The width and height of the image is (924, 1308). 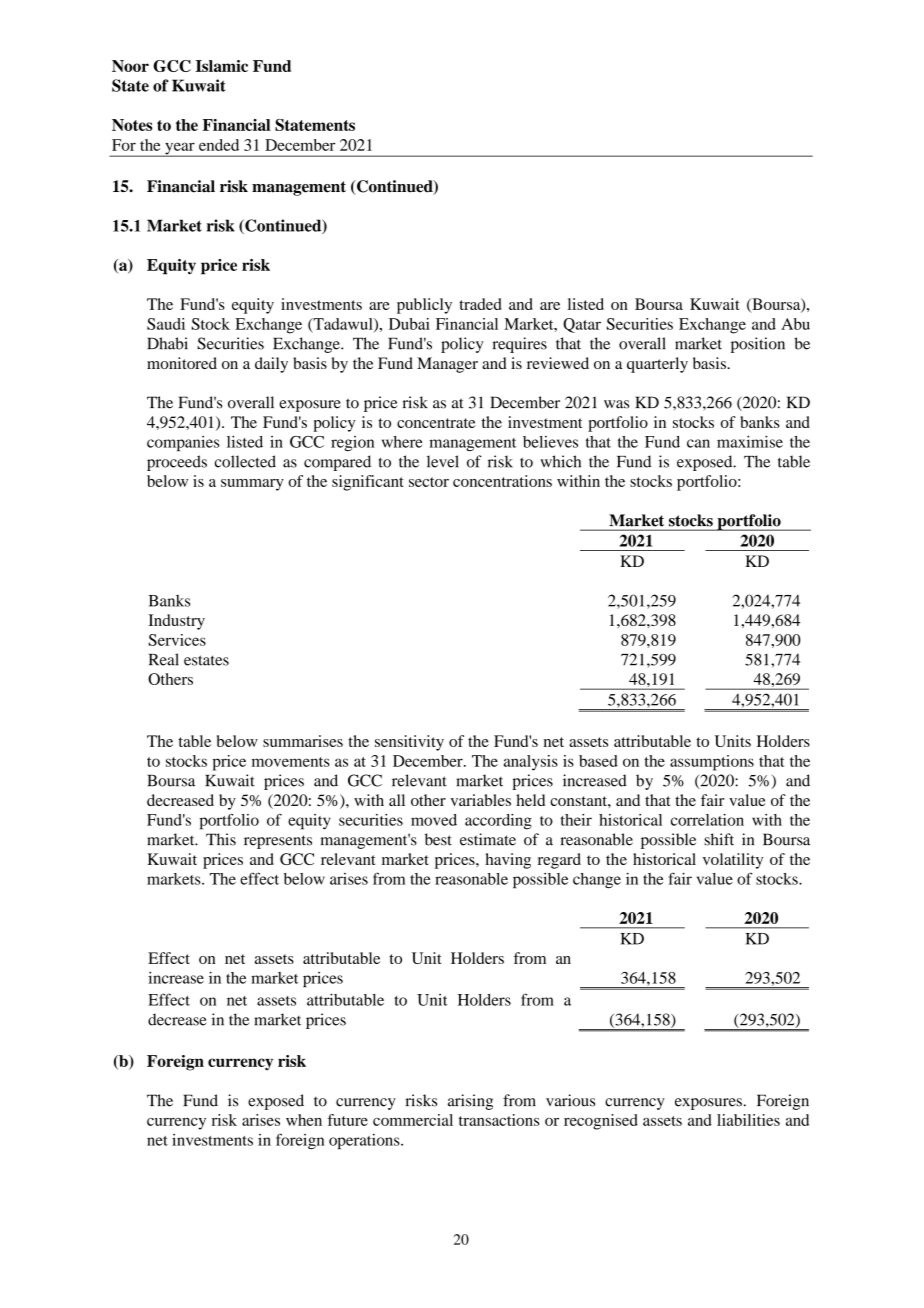 What do you see at coordinates (176, 622) in the image?
I see `Industry` at bounding box center [176, 622].
